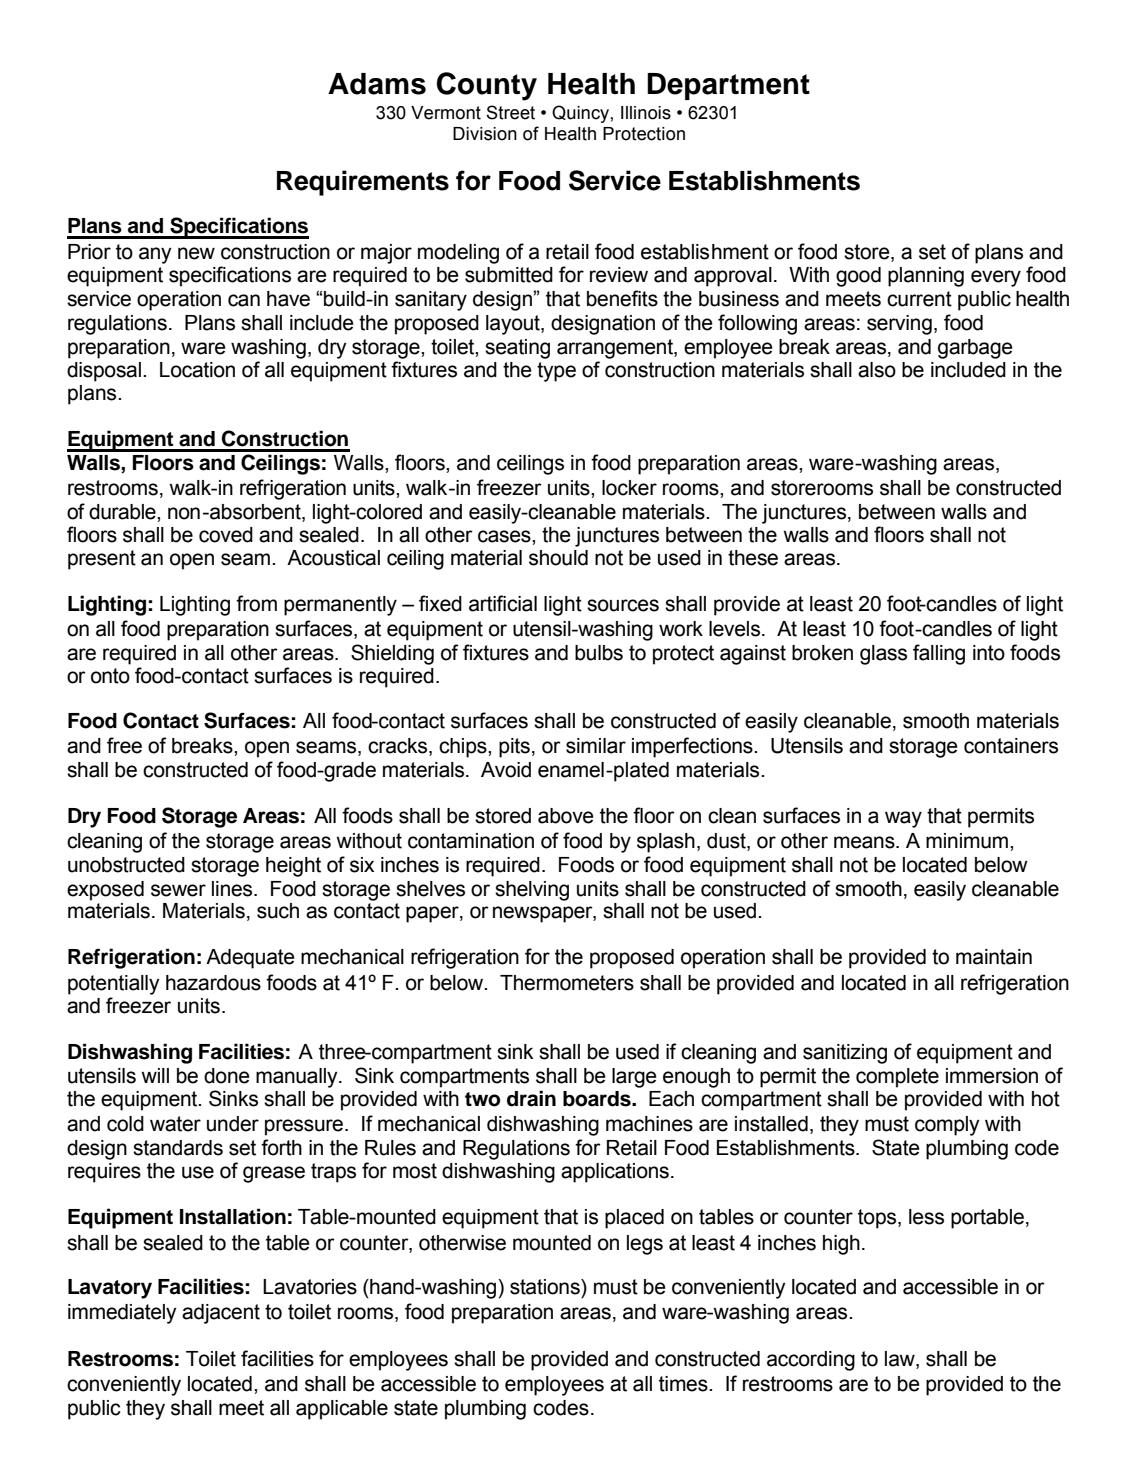 The image size is (1140, 1476). I want to click on falling, so click(939, 654).
